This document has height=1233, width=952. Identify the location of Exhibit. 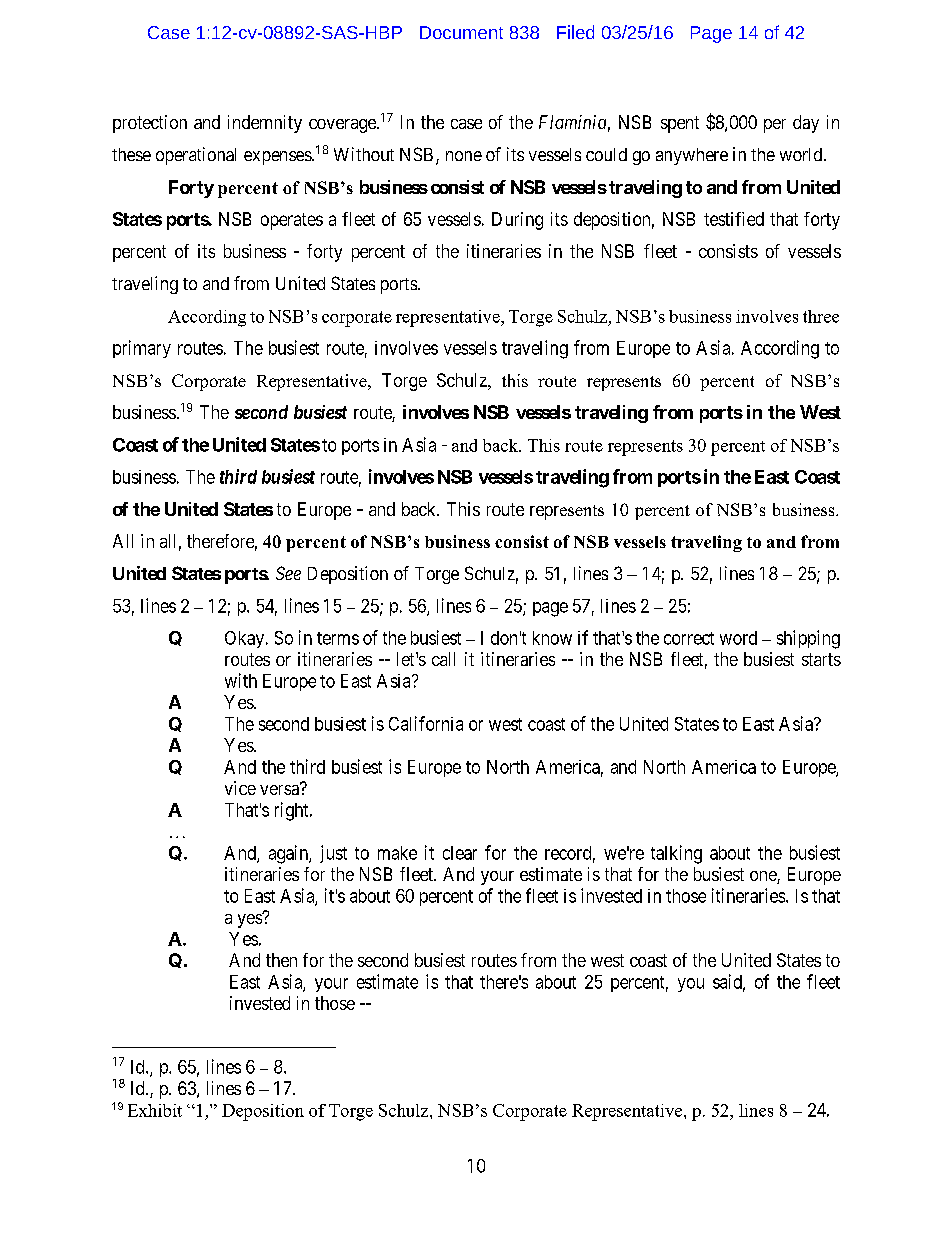
(155, 1110).
